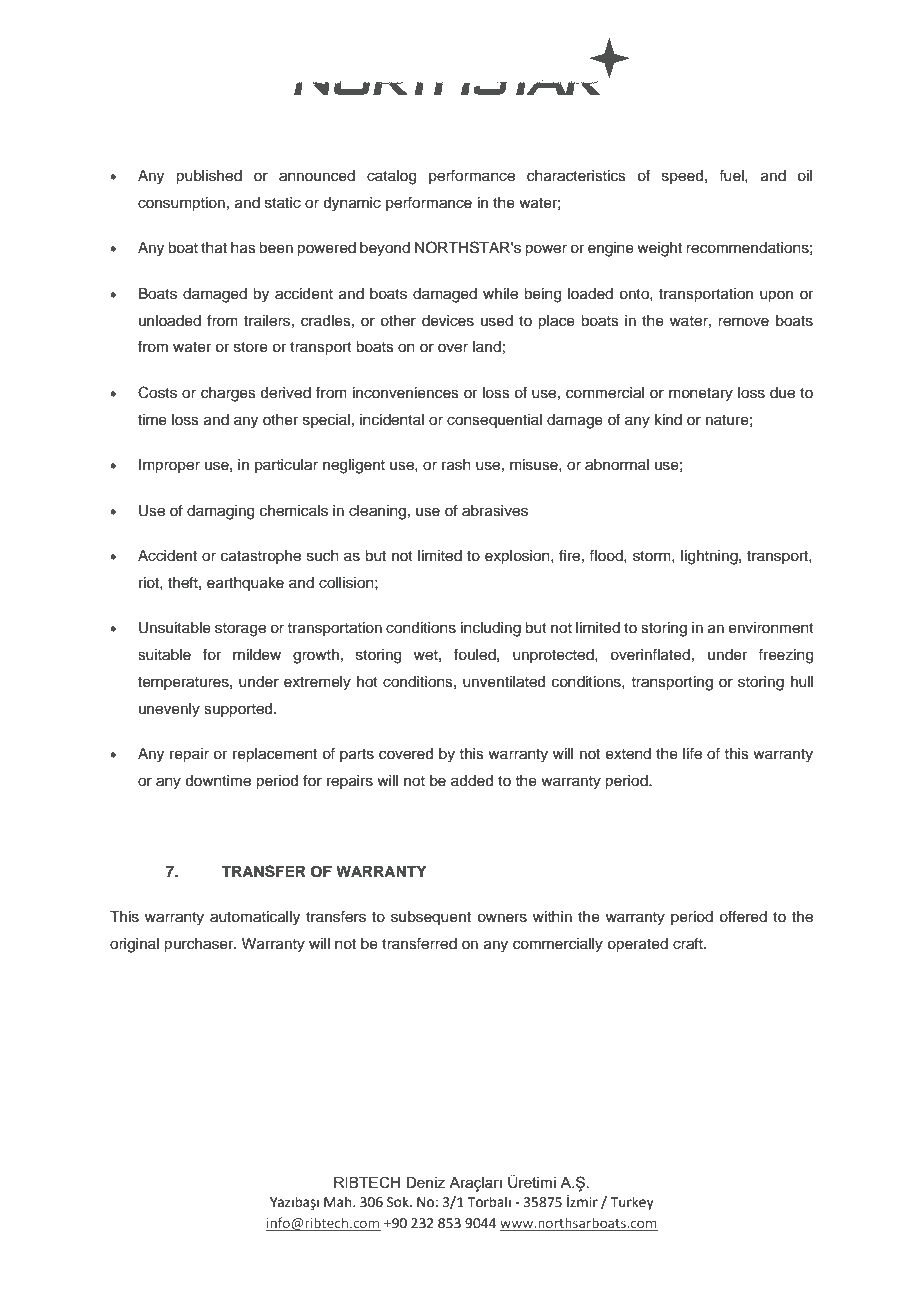  Describe the element at coordinates (472, 781) in the screenshot. I see `added` at that location.
